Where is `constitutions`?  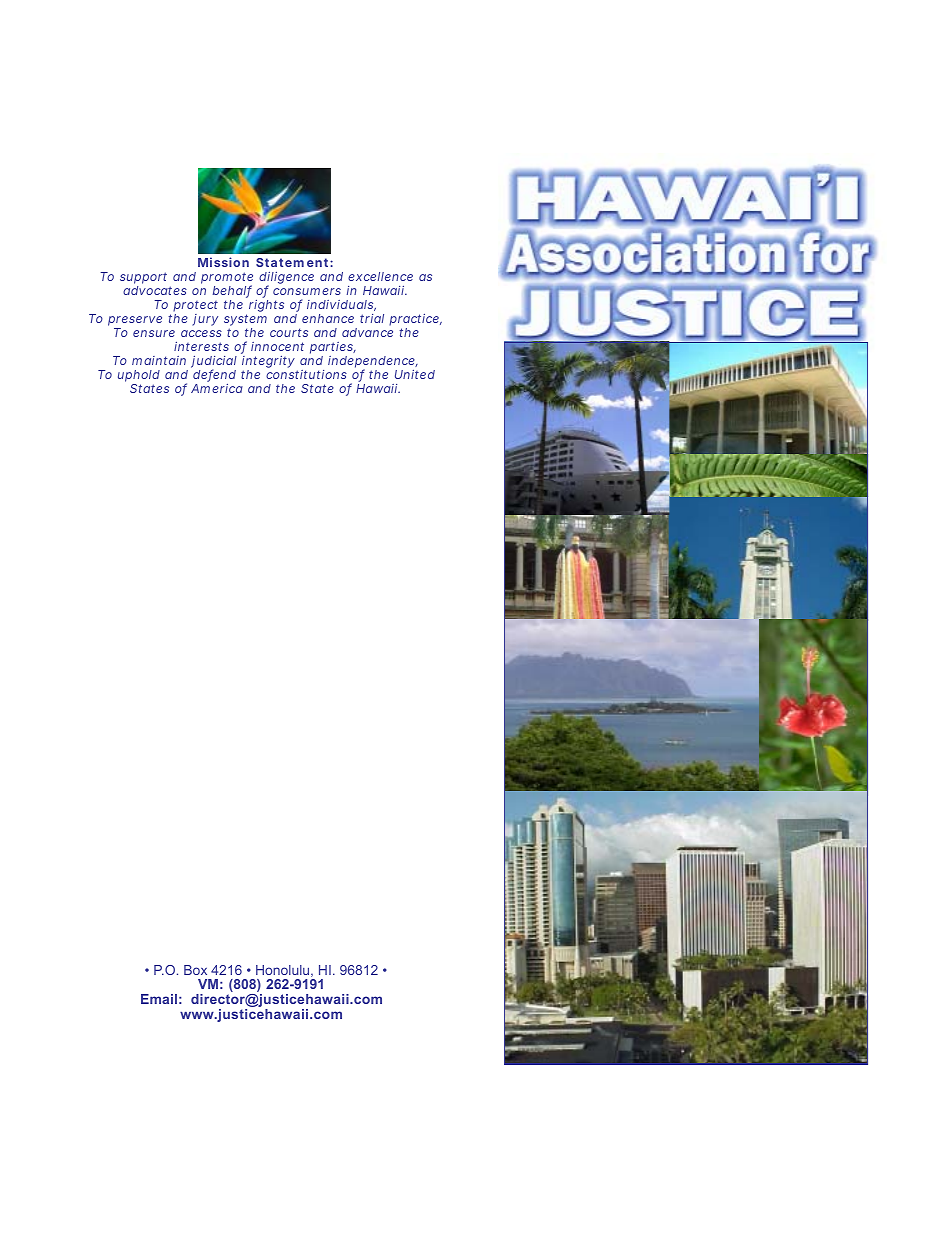 constitutions is located at coordinates (306, 374).
